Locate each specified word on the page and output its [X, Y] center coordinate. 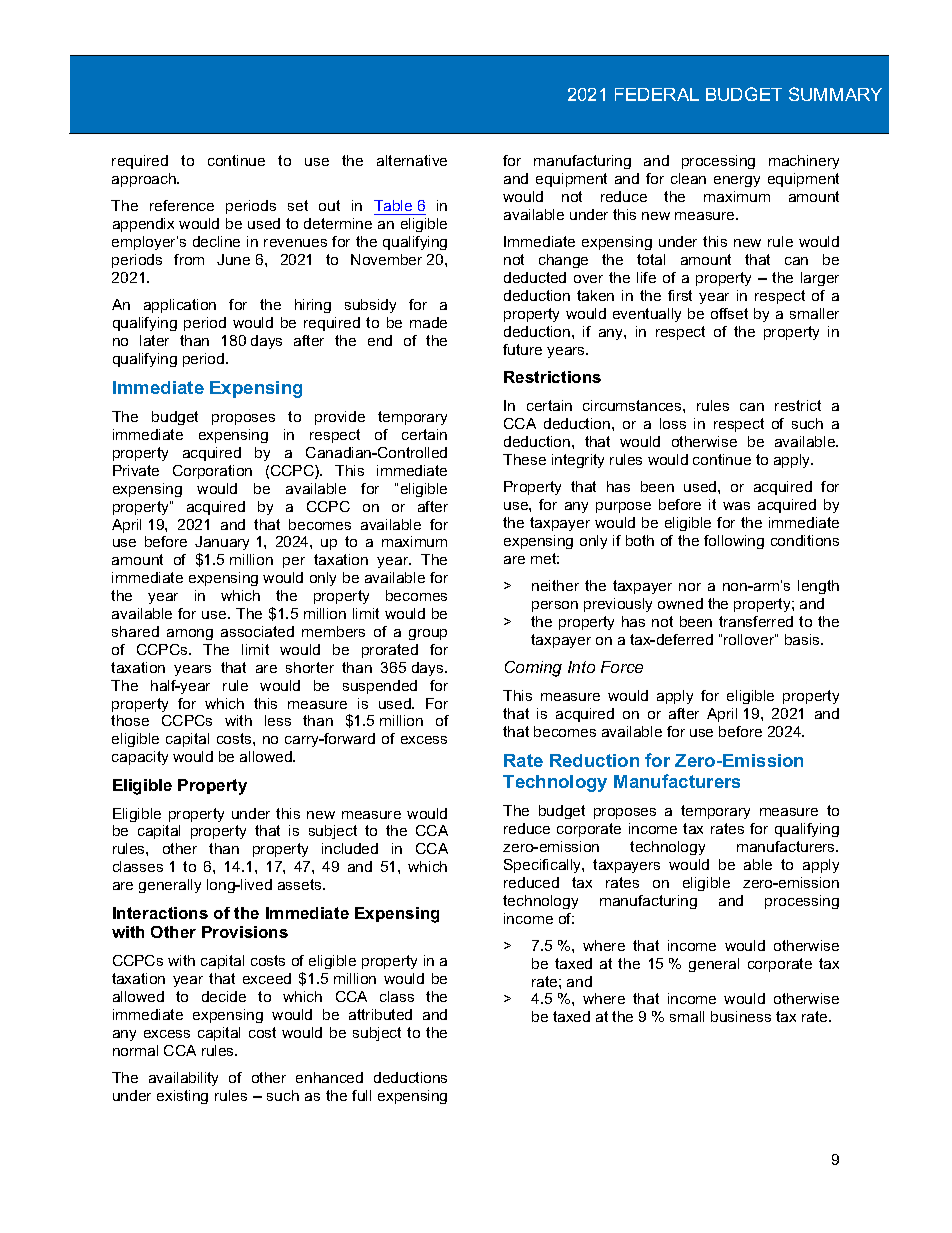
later [154, 340]
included [350, 848]
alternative [412, 160]
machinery [804, 162]
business [741, 1016]
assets [301, 884]
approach [145, 180]
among [190, 634]
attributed [380, 1014]
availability [183, 1079]
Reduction [594, 760]
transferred [756, 621]
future [522, 349]
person [555, 606]
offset [729, 313]
